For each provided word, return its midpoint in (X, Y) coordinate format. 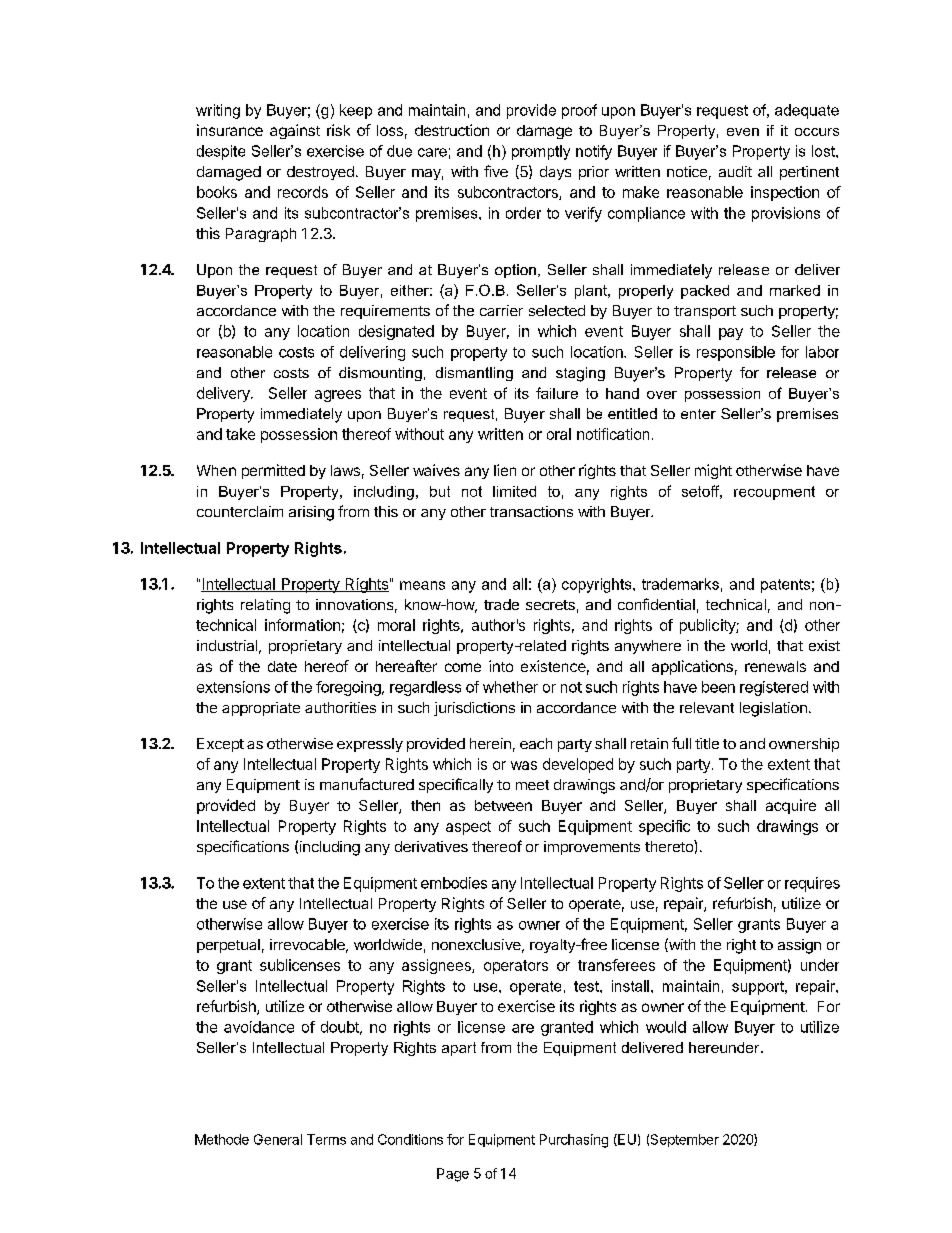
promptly (541, 152)
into (501, 666)
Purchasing (574, 1141)
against (295, 131)
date (282, 666)
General (278, 1139)
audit (735, 171)
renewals (775, 666)
